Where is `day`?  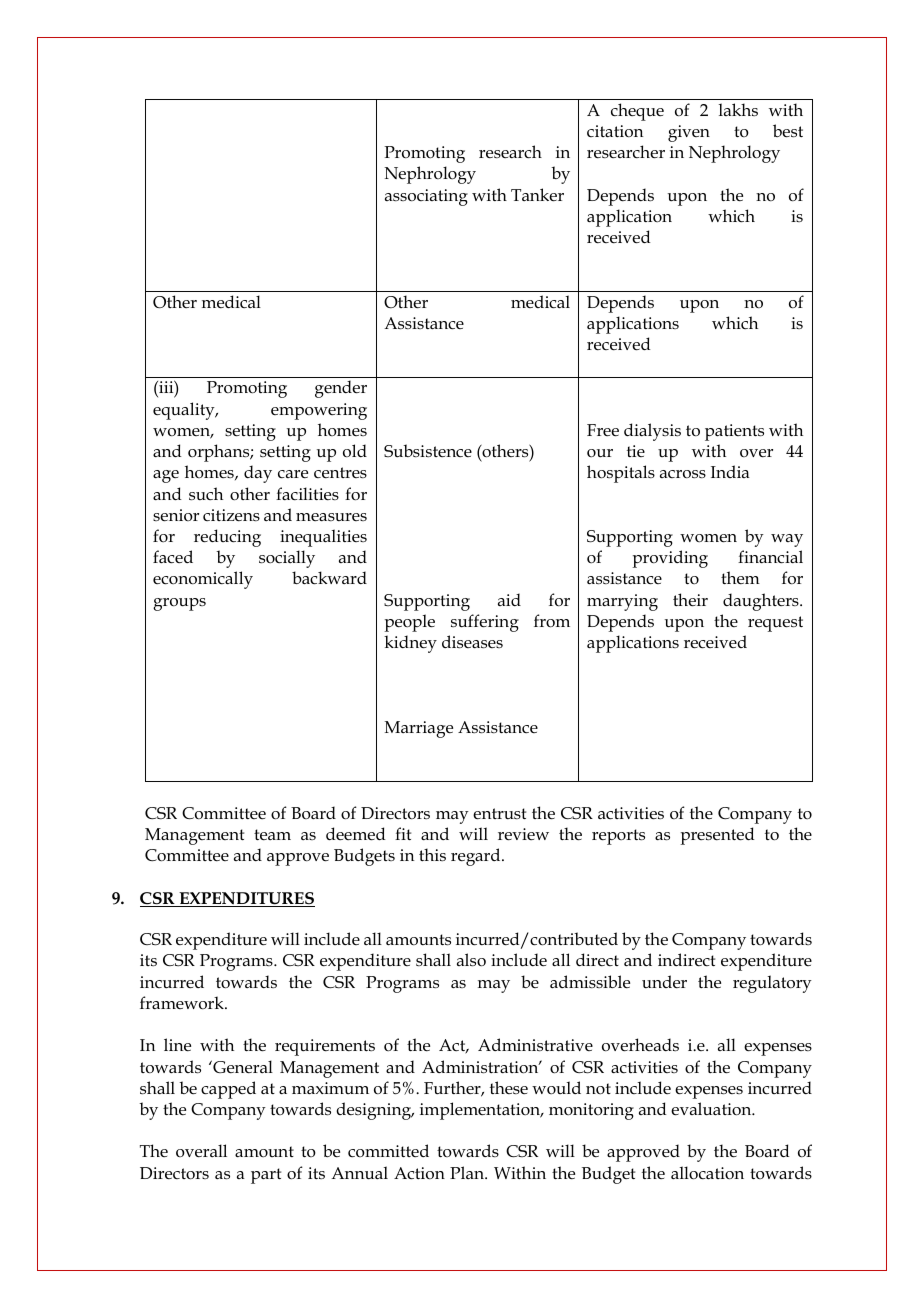
day is located at coordinates (258, 474).
